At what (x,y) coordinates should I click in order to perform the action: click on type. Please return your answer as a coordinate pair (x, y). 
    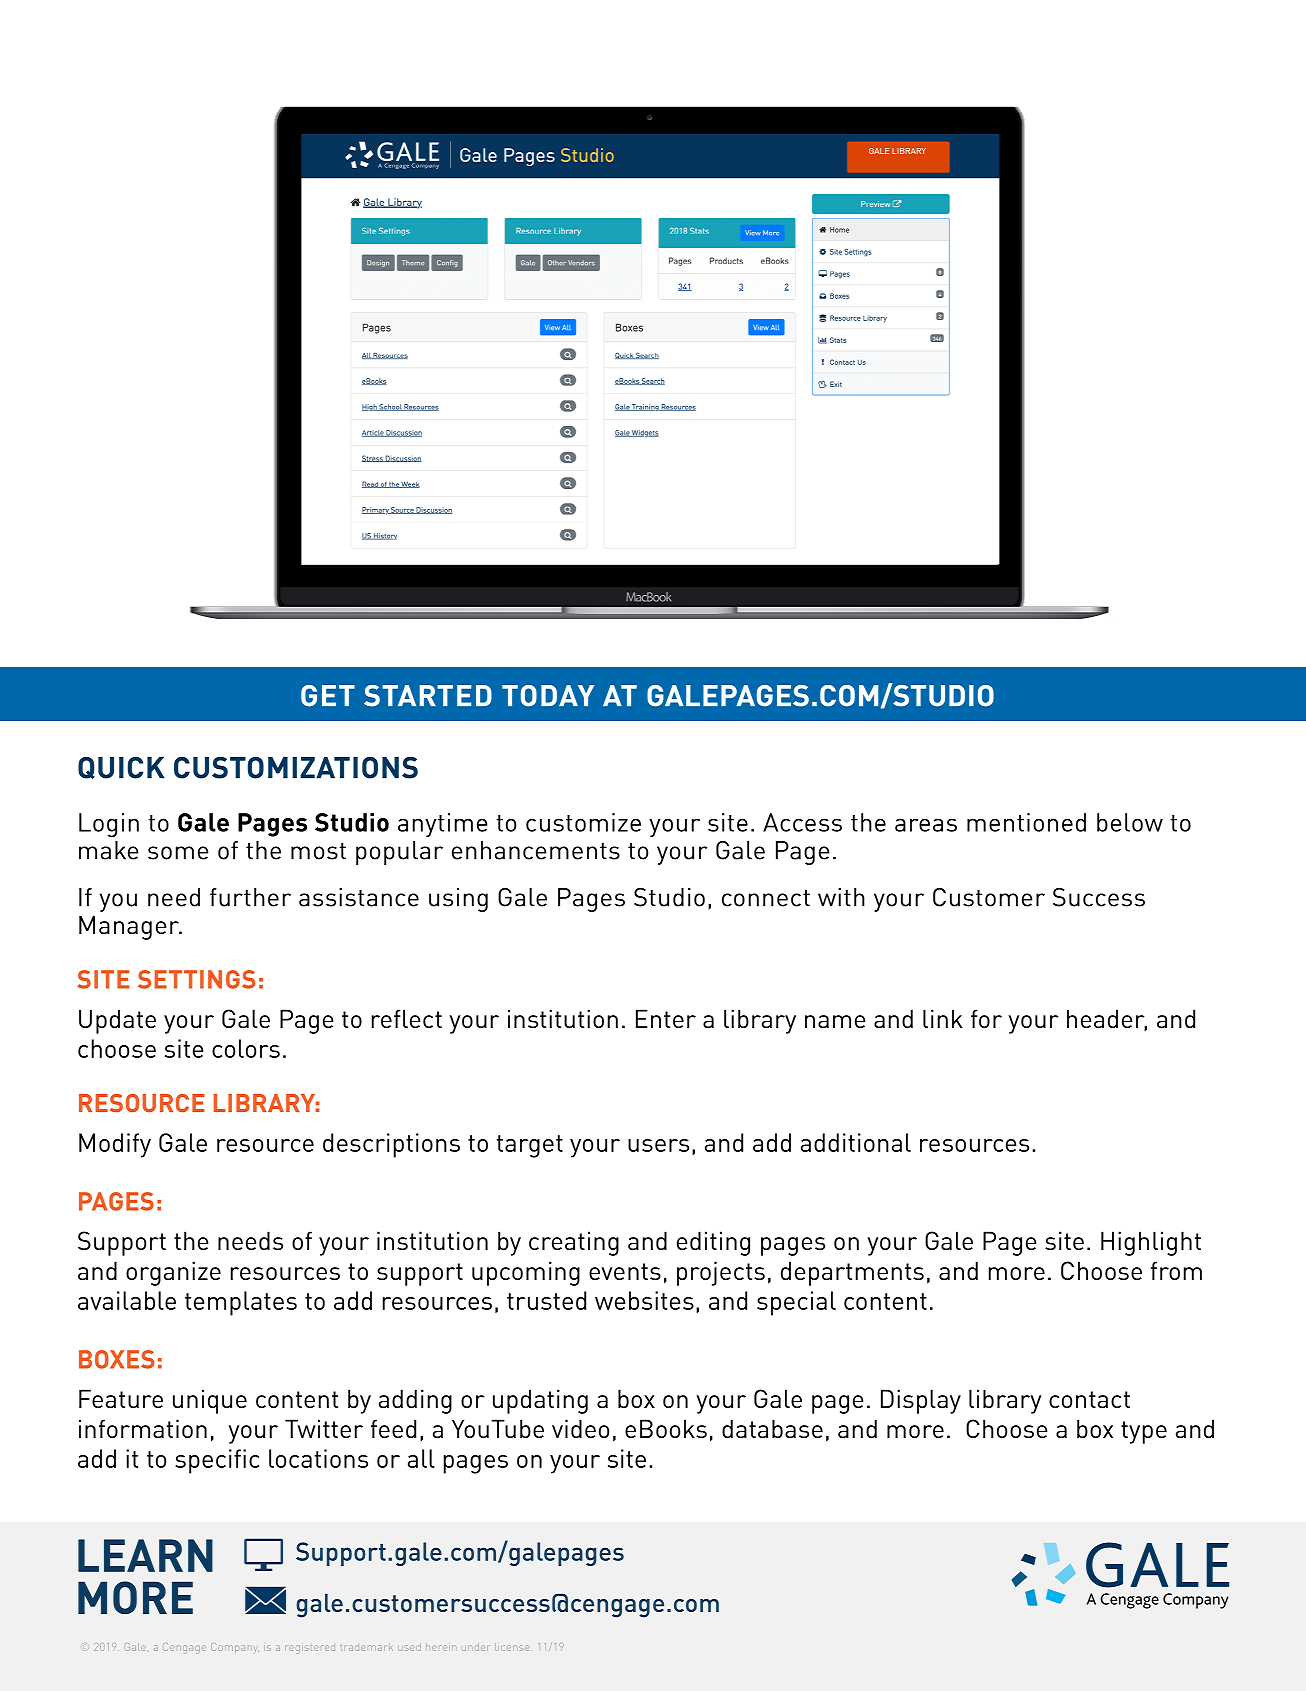
    Looking at the image, I should click on (1144, 1432).
